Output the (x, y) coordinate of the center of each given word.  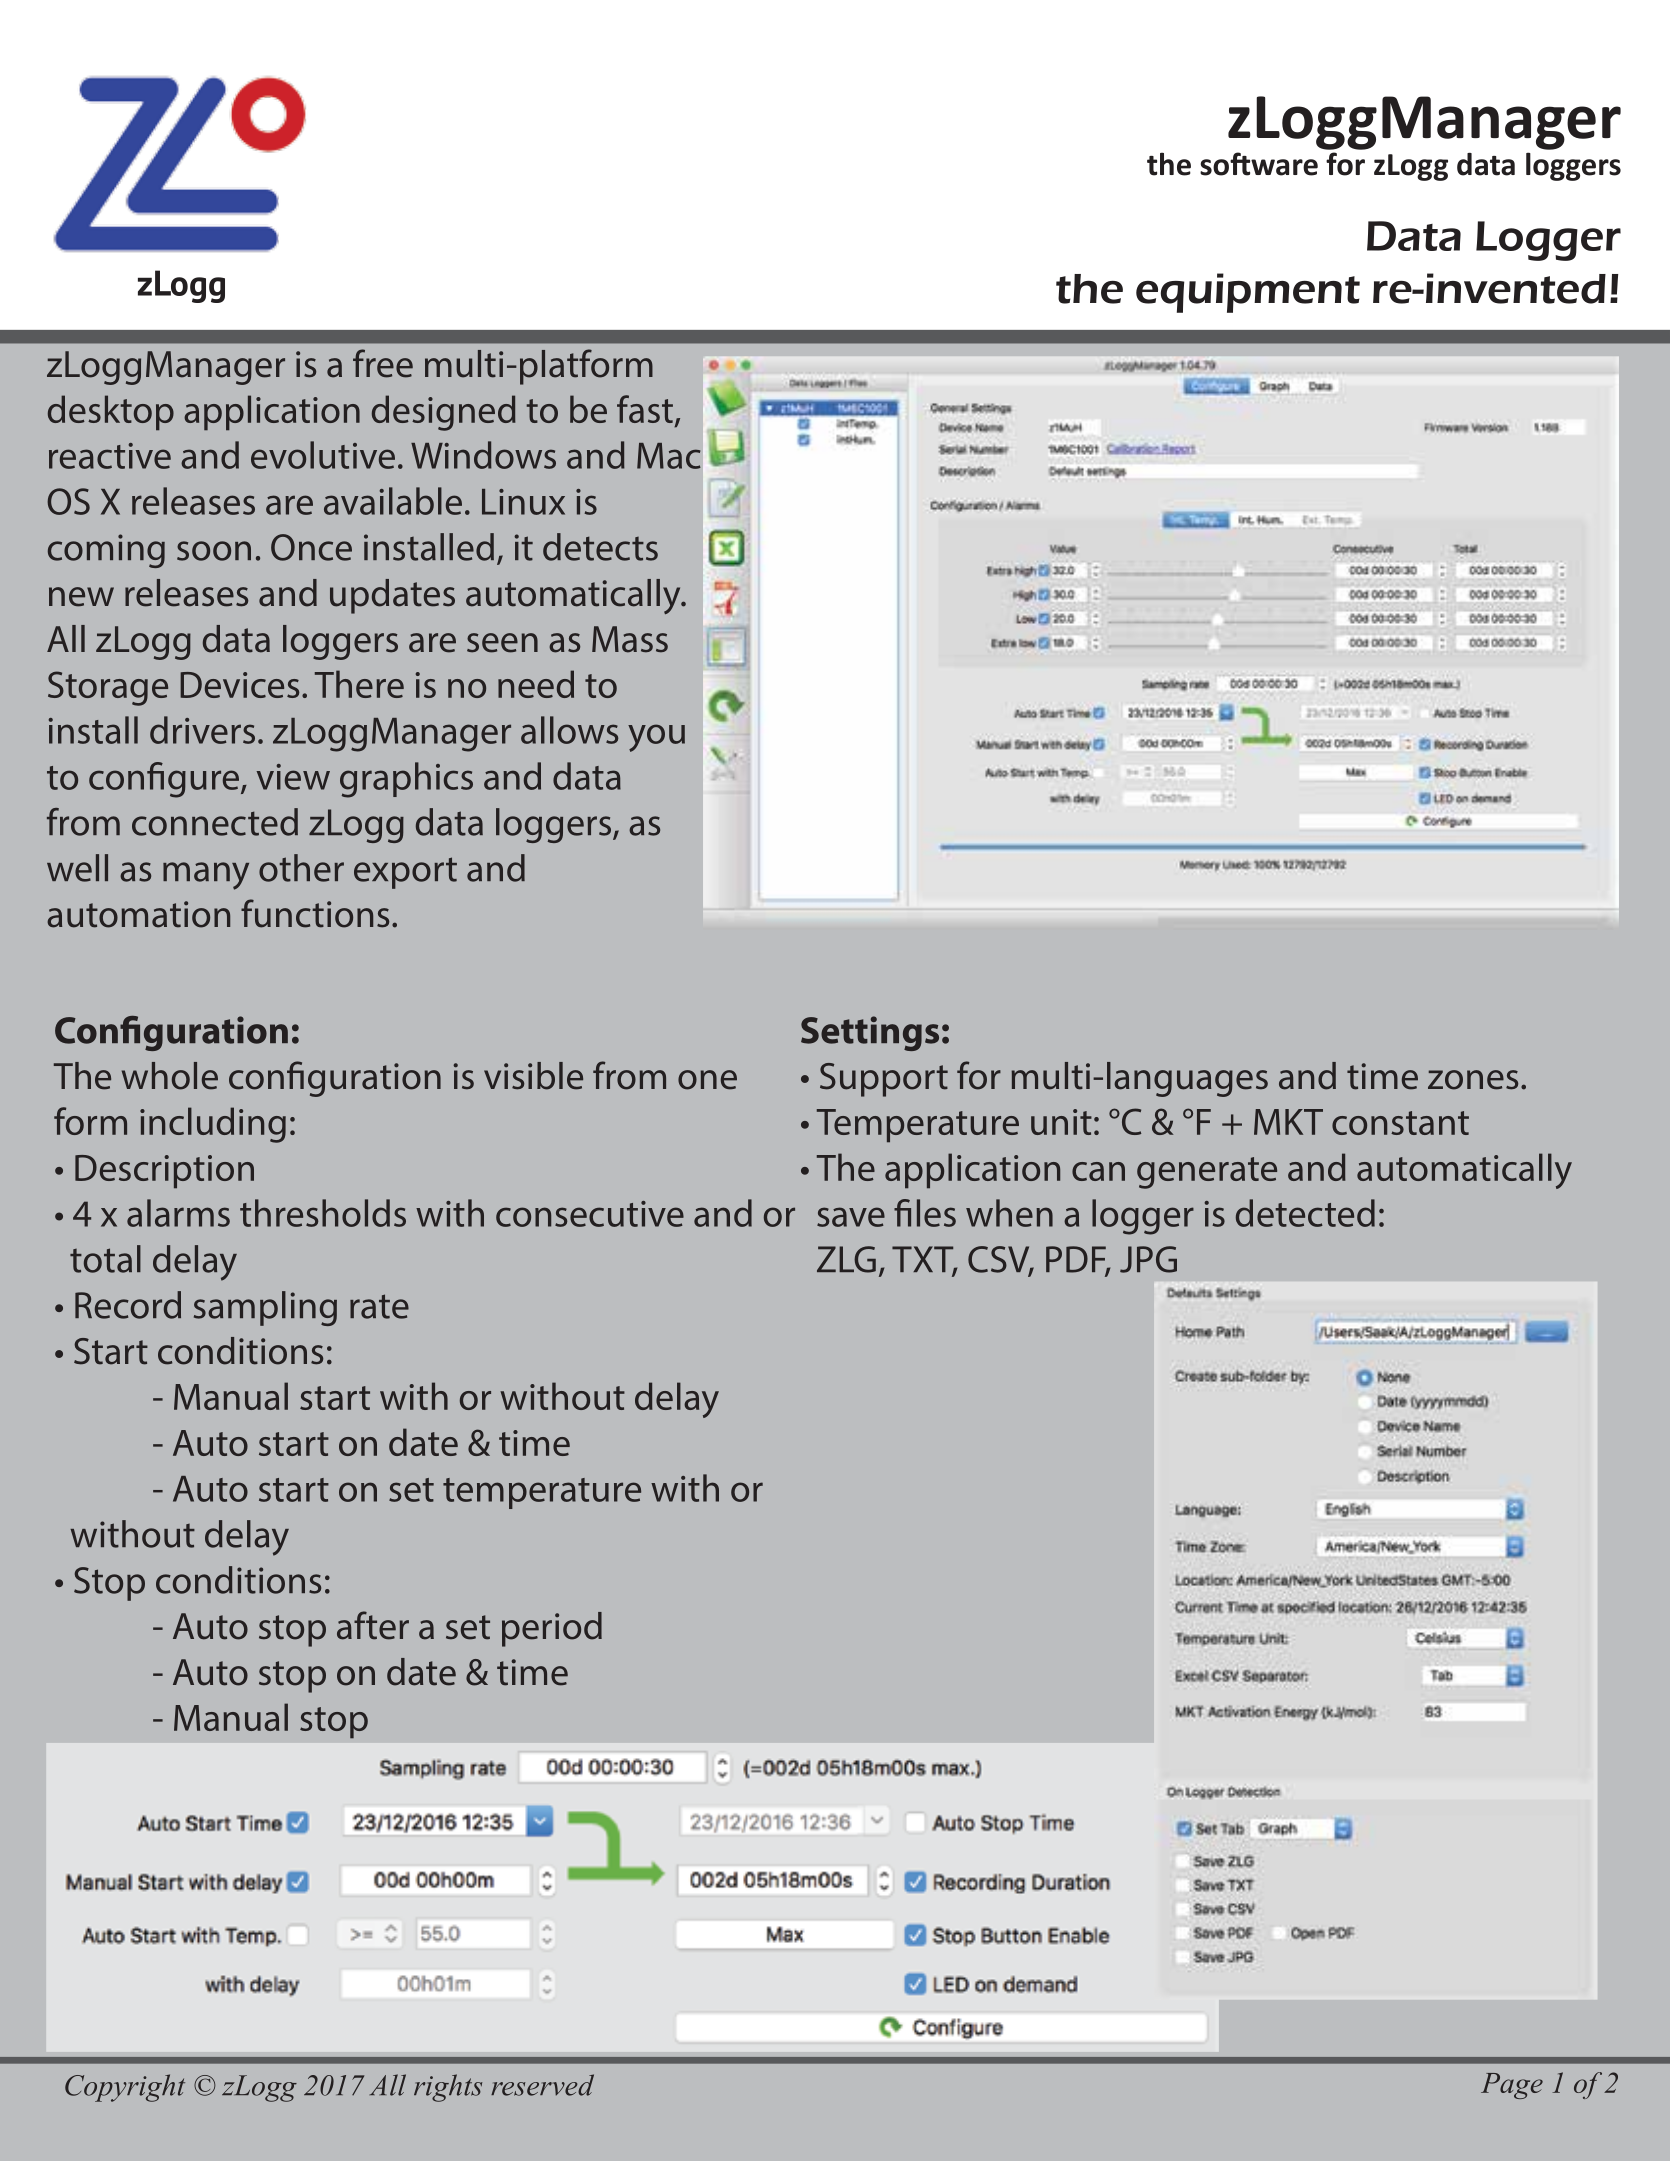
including (213, 1125)
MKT (1288, 1122)
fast (645, 409)
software (1259, 164)
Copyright (125, 2088)
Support (884, 1080)
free (383, 363)
